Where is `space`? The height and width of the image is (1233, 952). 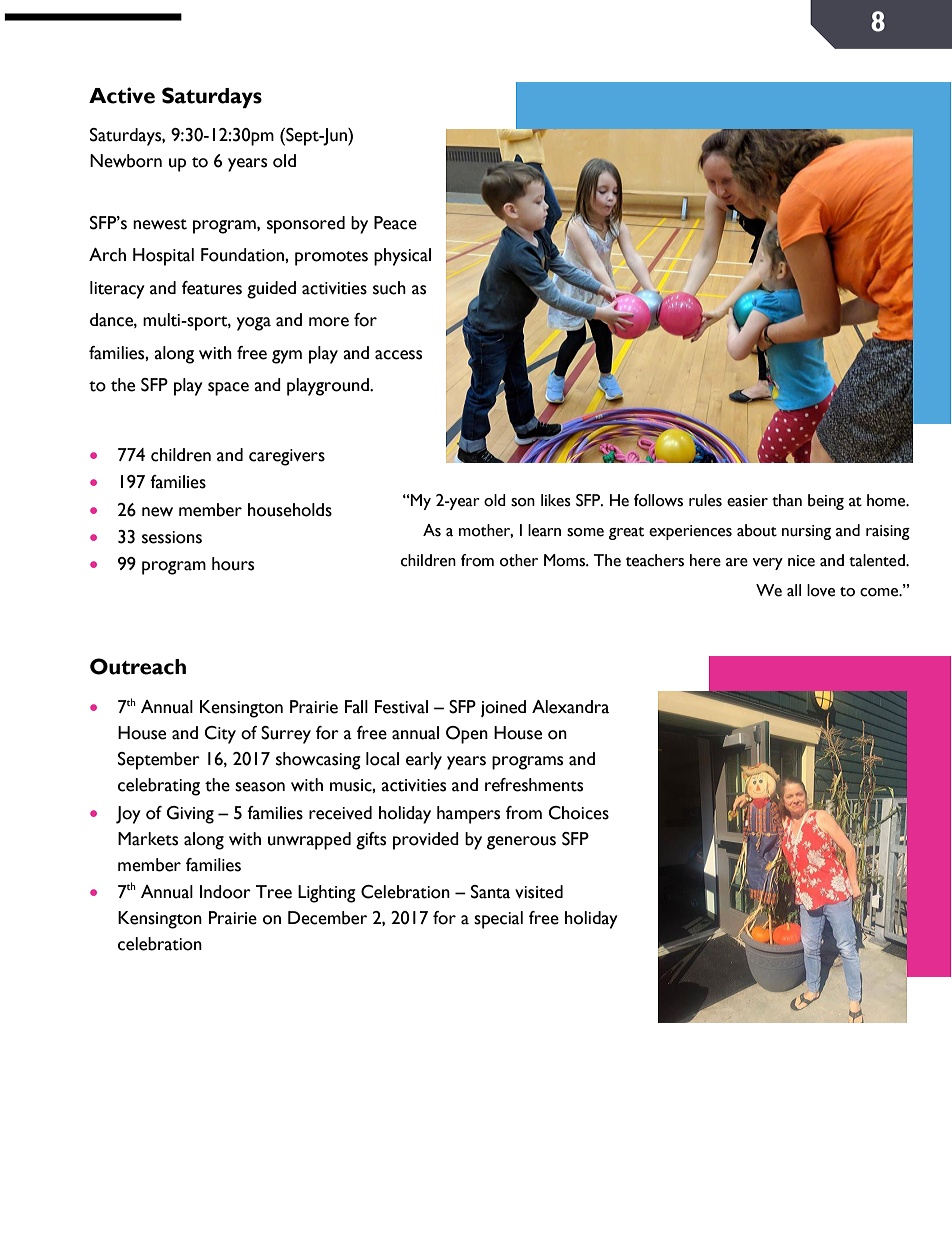 space is located at coordinates (228, 389).
